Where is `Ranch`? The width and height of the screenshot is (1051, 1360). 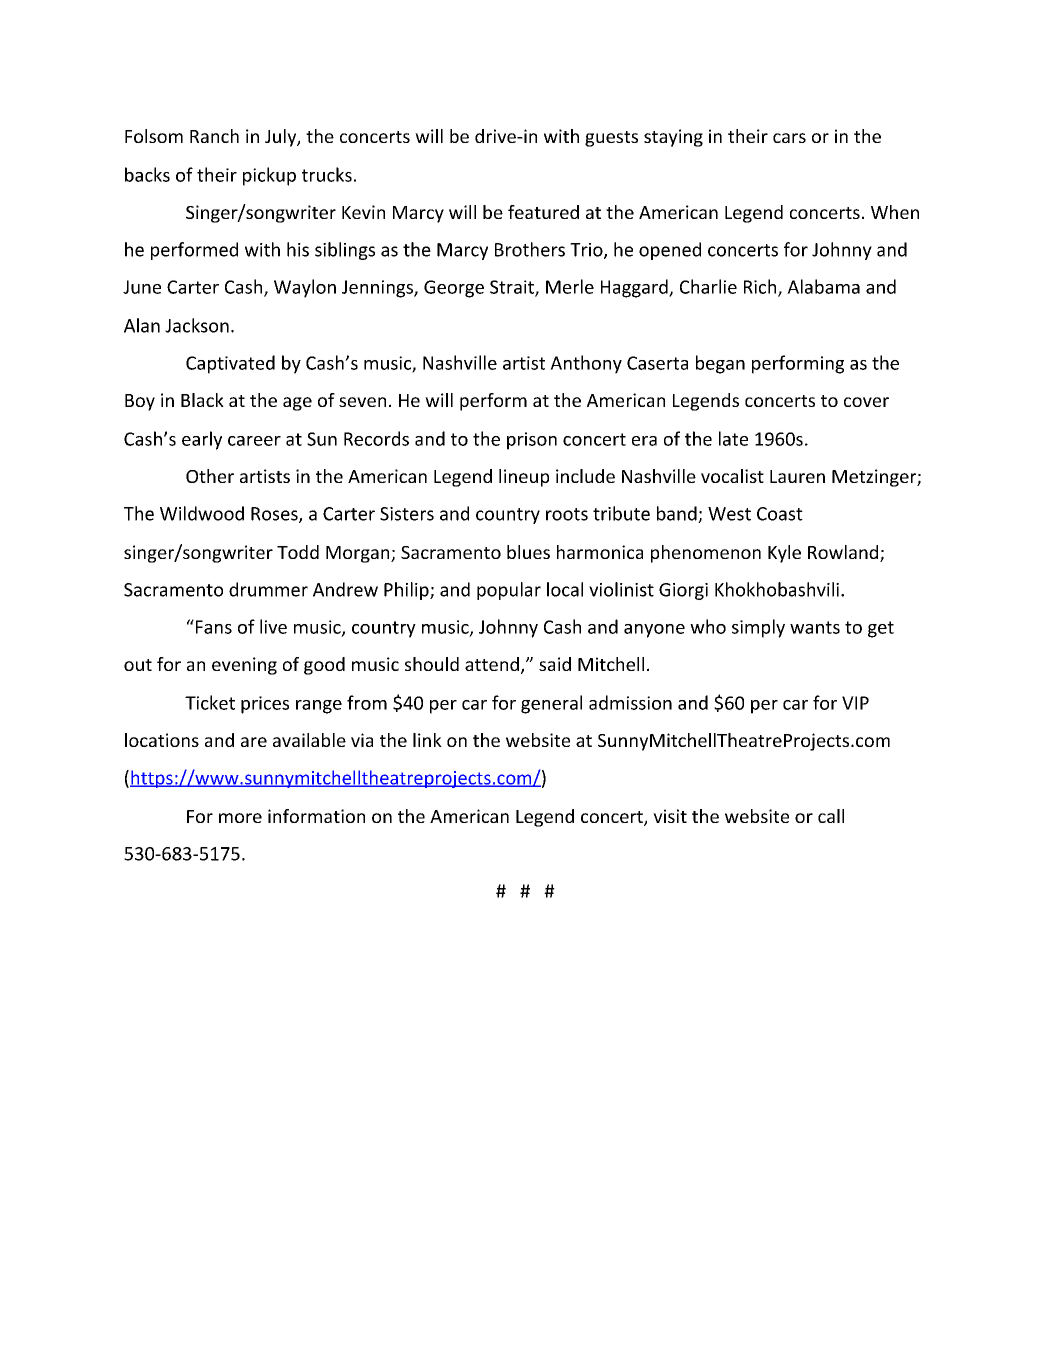
Ranch is located at coordinates (214, 136).
